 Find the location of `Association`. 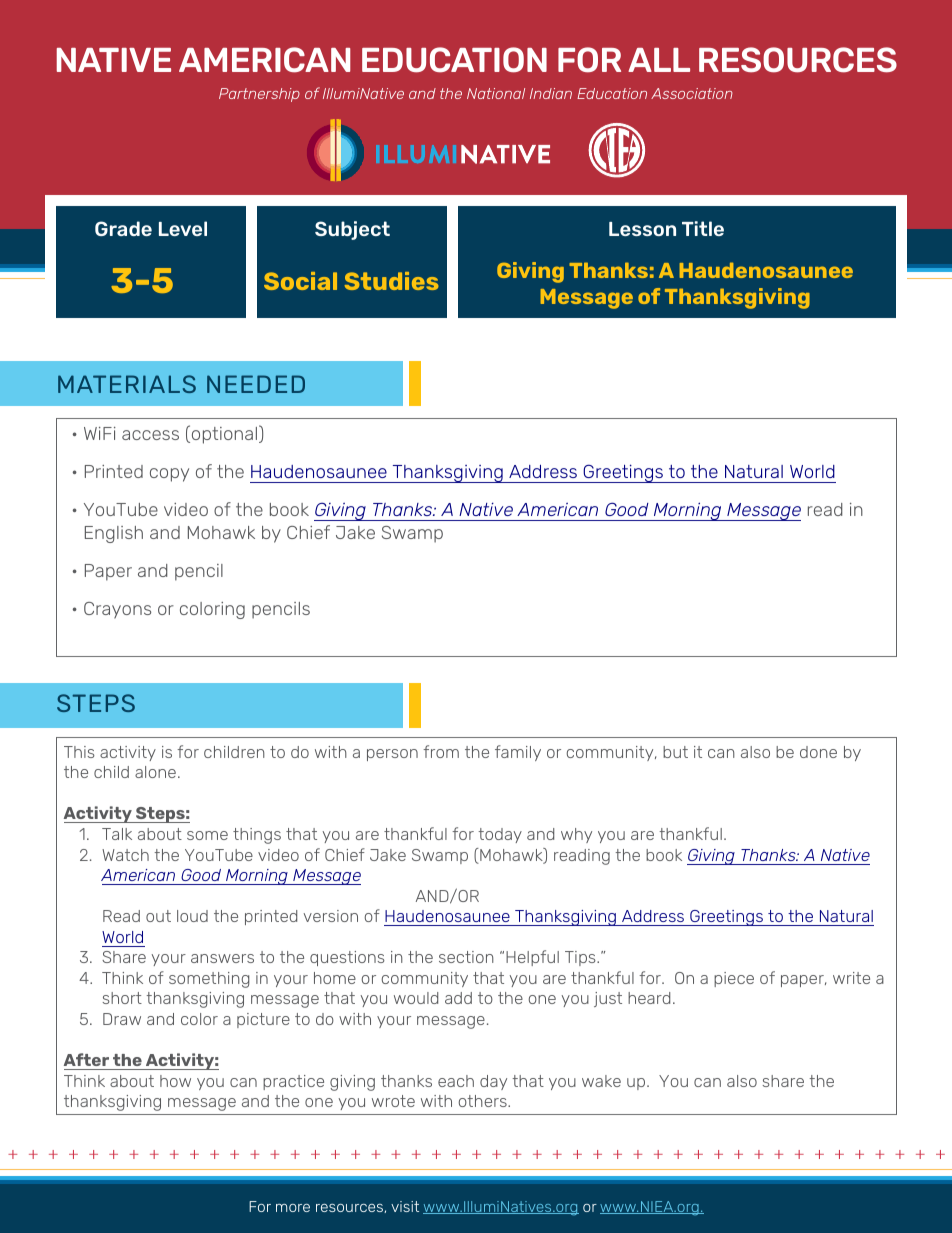

Association is located at coordinates (692, 93).
